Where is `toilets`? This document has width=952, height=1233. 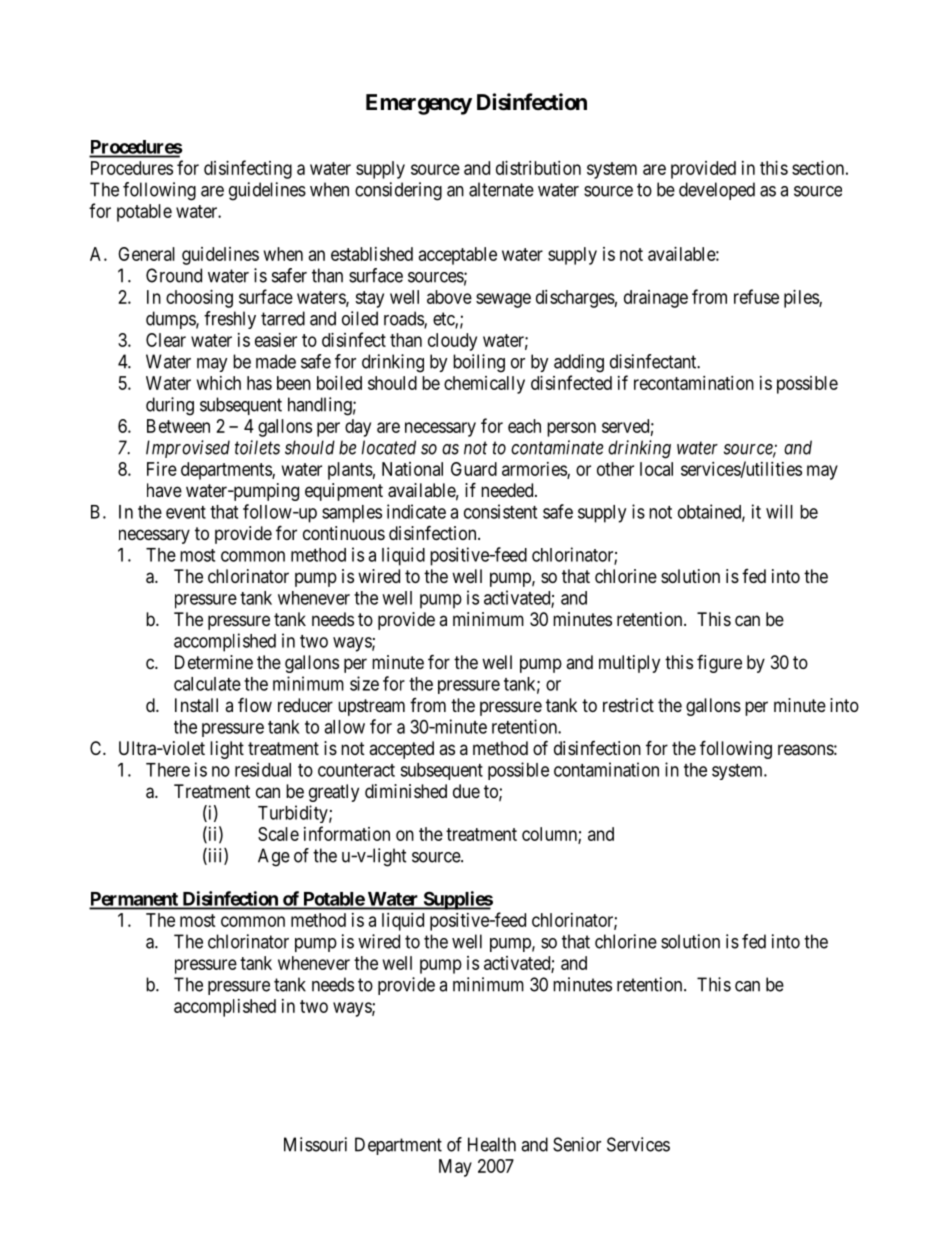 toilets is located at coordinates (257, 447).
